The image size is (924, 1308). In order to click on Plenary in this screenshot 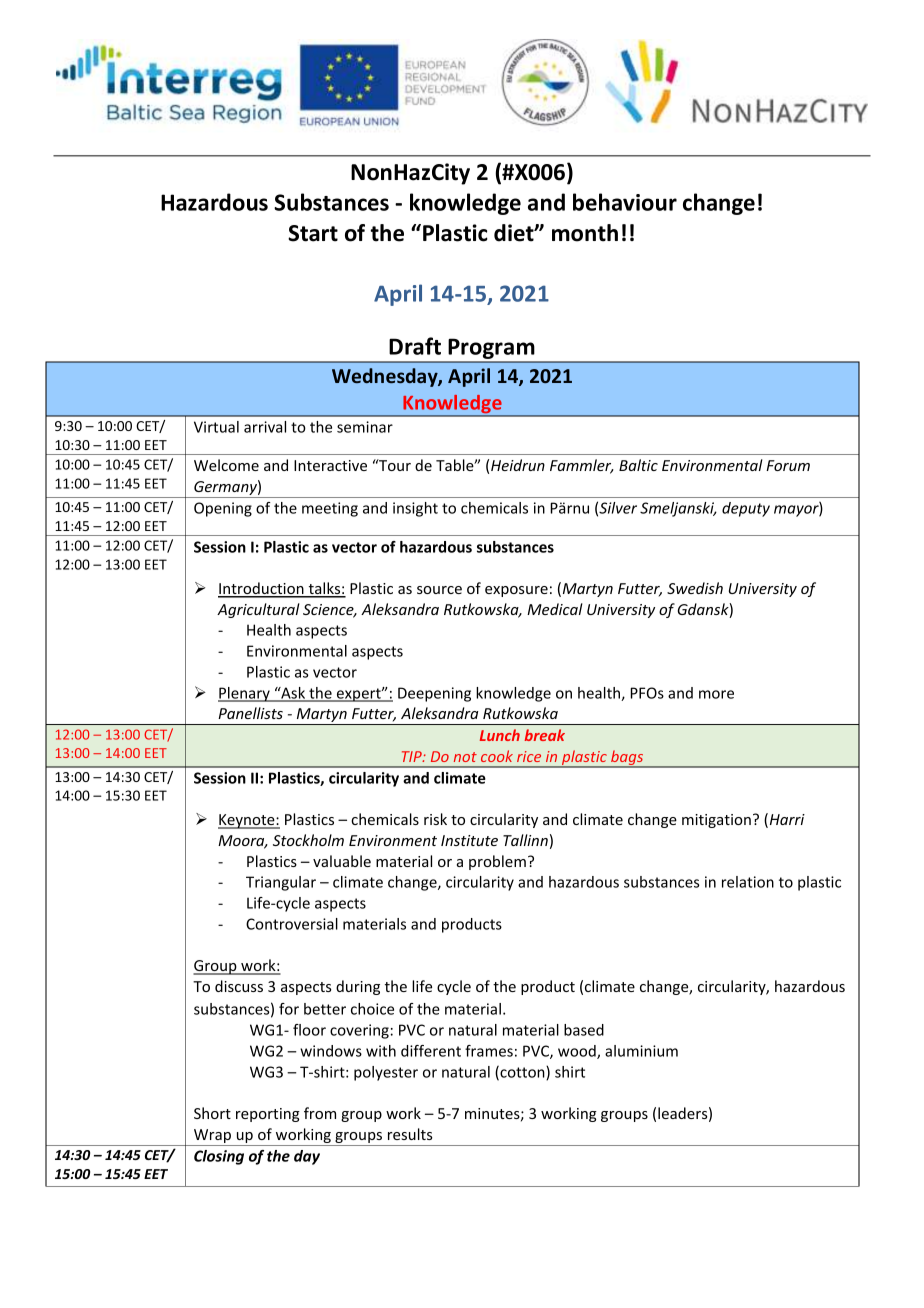, I will do `click(245, 694)`.
